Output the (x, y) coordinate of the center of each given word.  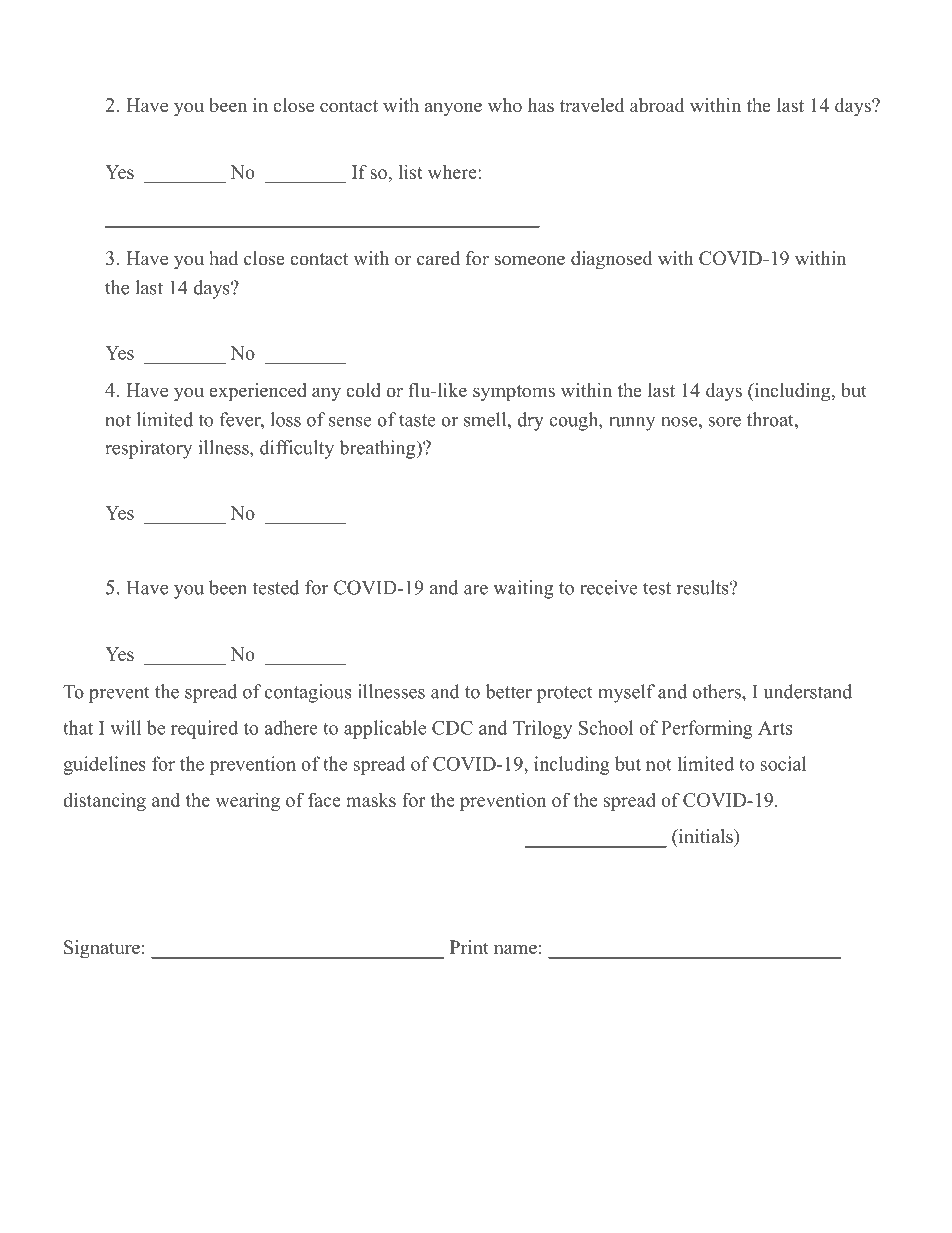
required (204, 729)
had (223, 258)
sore (724, 422)
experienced (258, 392)
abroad (657, 105)
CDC (452, 728)
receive (609, 587)
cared (438, 258)
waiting (523, 589)
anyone (453, 109)
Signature (102, 949)
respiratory (148, 449)
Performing (707, 729)
